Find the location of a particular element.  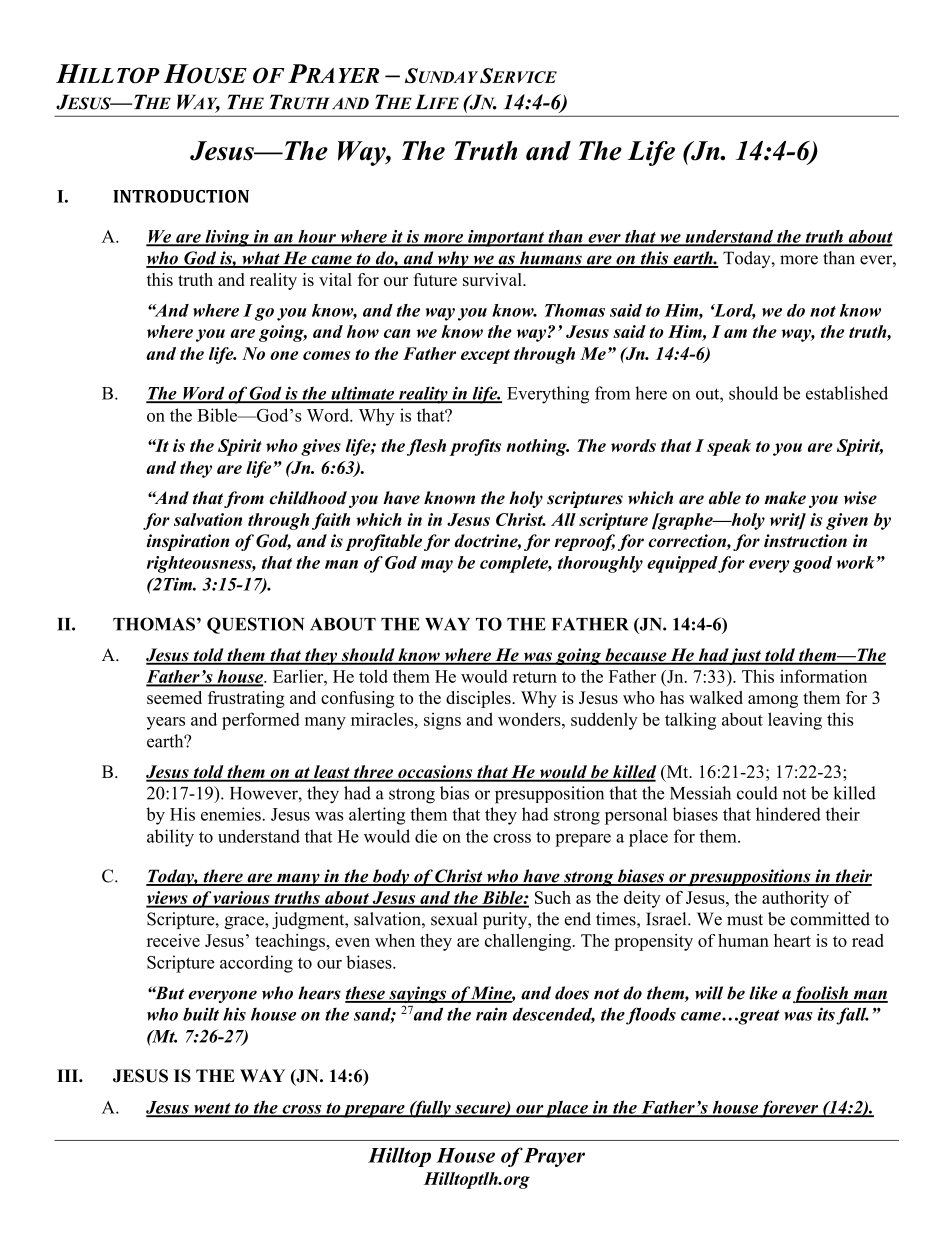

various is located at coordinates (242, 899).
